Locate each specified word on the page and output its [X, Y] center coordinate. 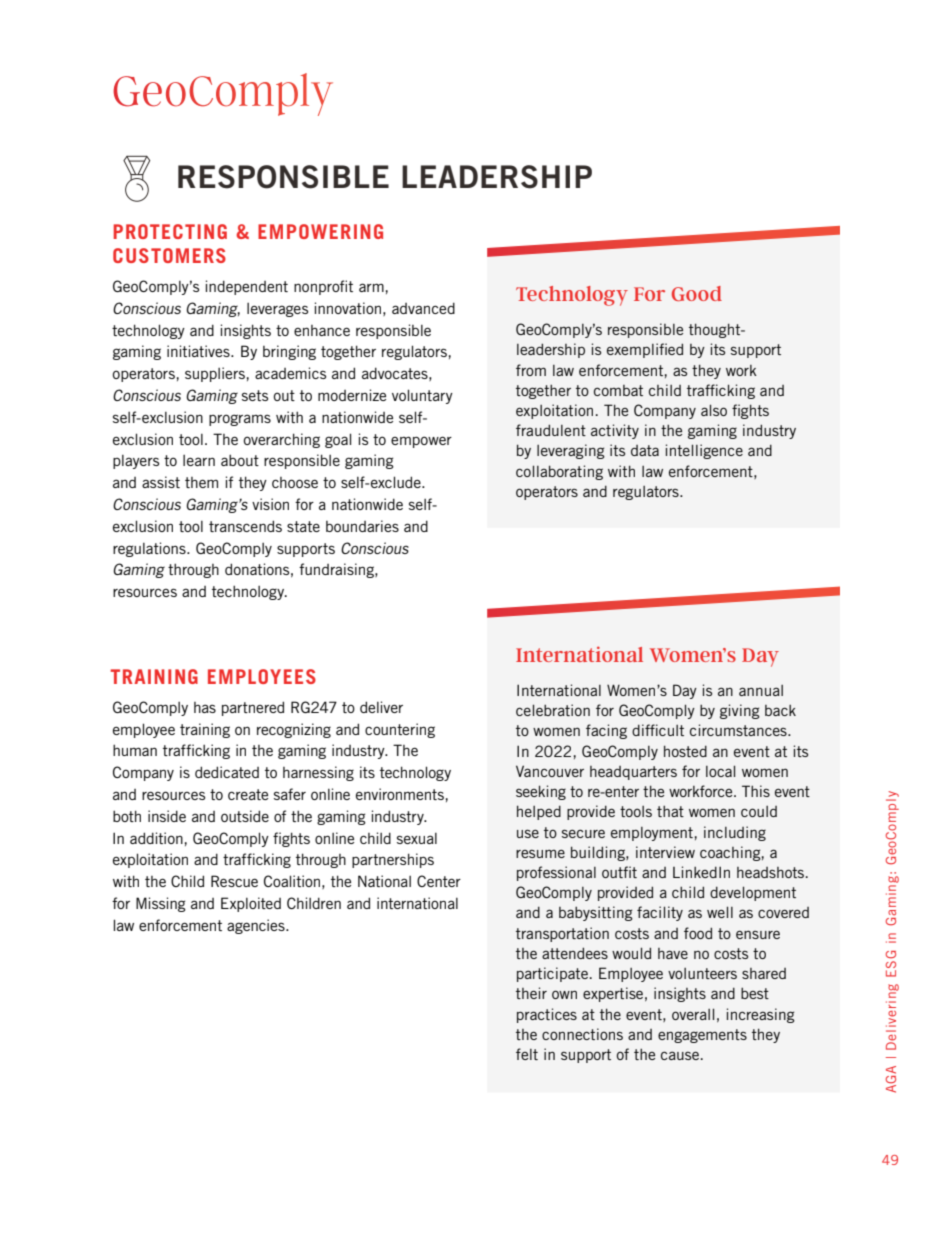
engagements [702, 1036]
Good [697, 293]
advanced [423, 308]
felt [527, 1054]
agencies [257, 926]
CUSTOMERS [169, 255]
